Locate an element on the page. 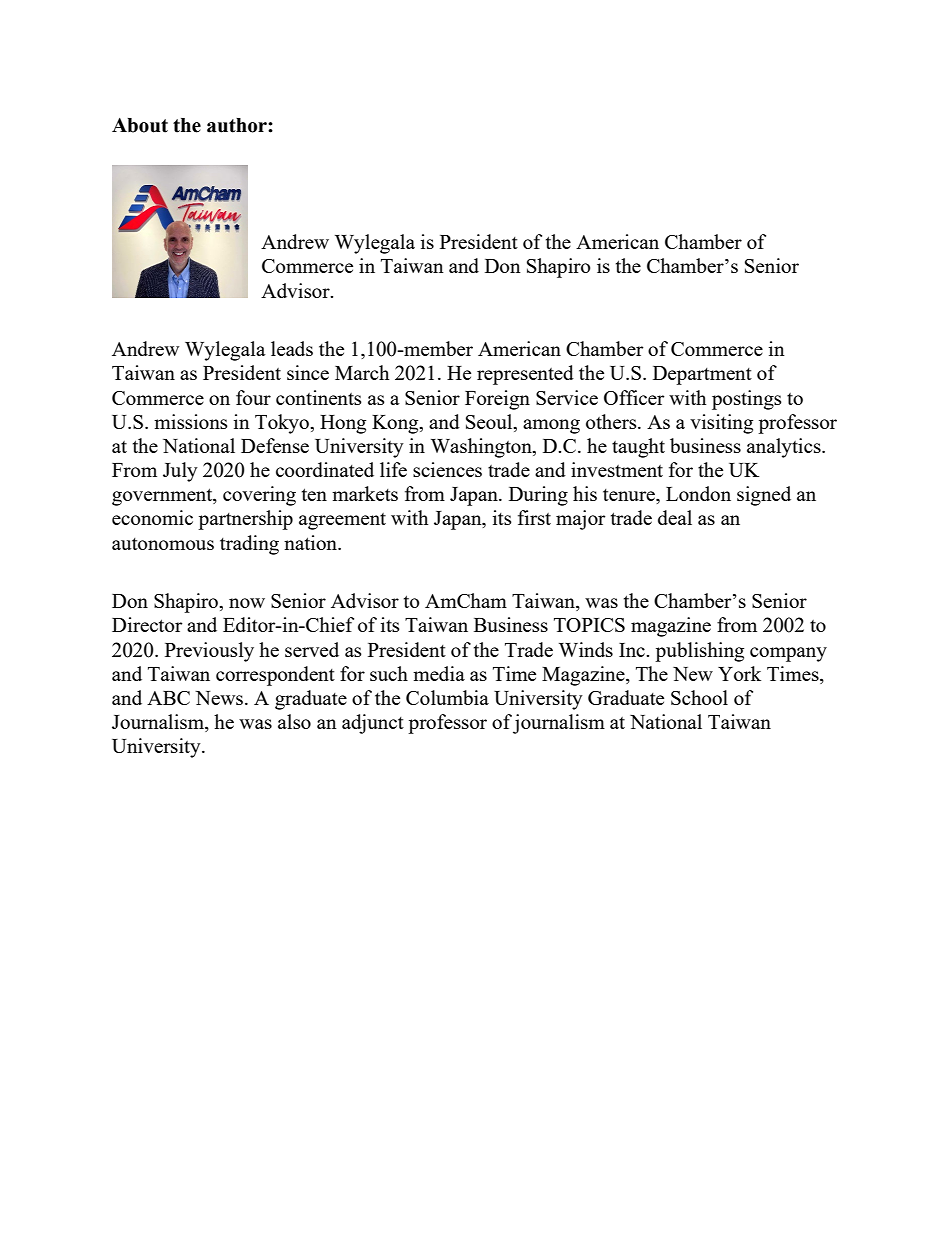  Seoul is located at coordinates (490, 423).
